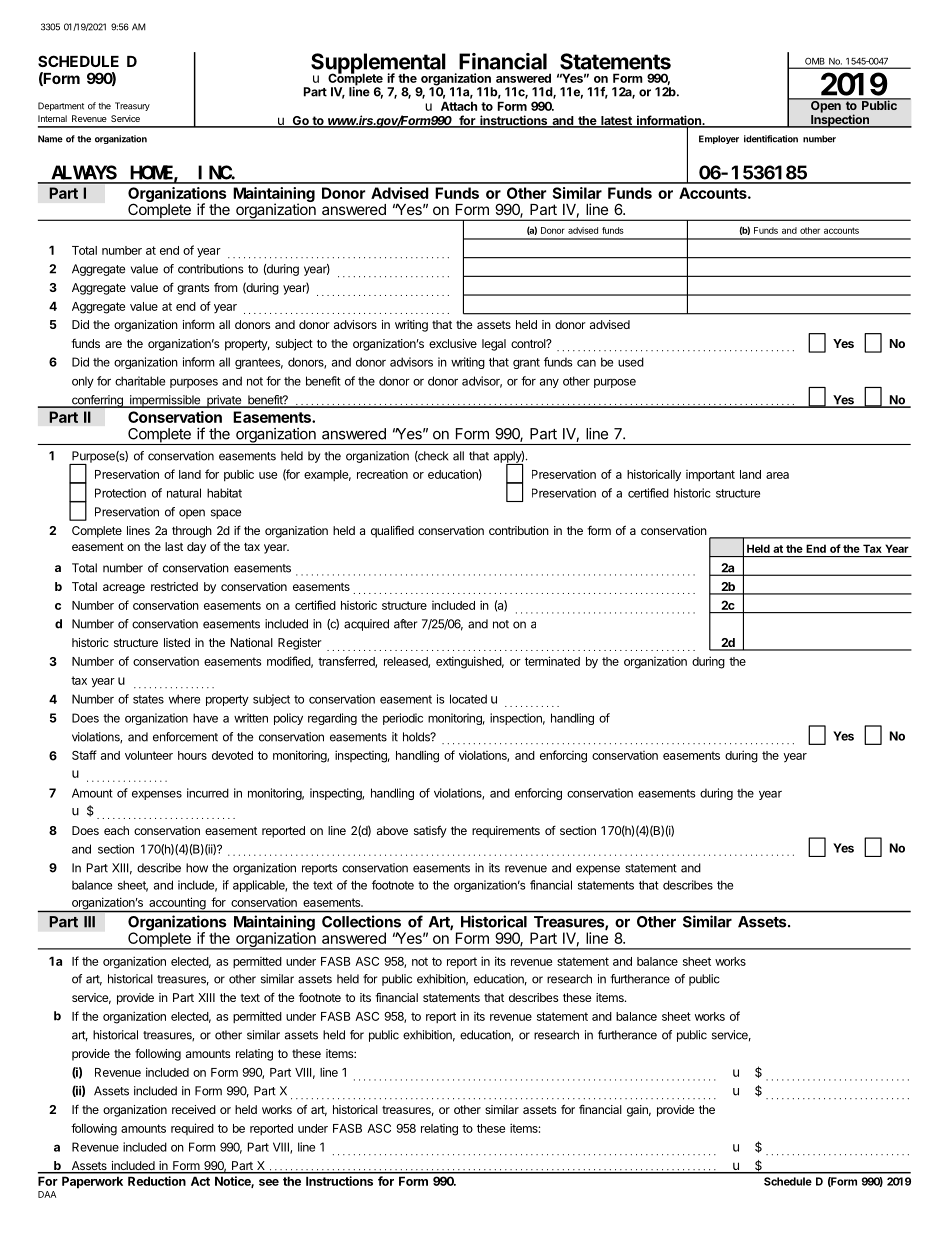 The height and width of the page is (1233, 952). Describe the element at coordinates (506, 832) in the page. I see `requirements` at that location.
